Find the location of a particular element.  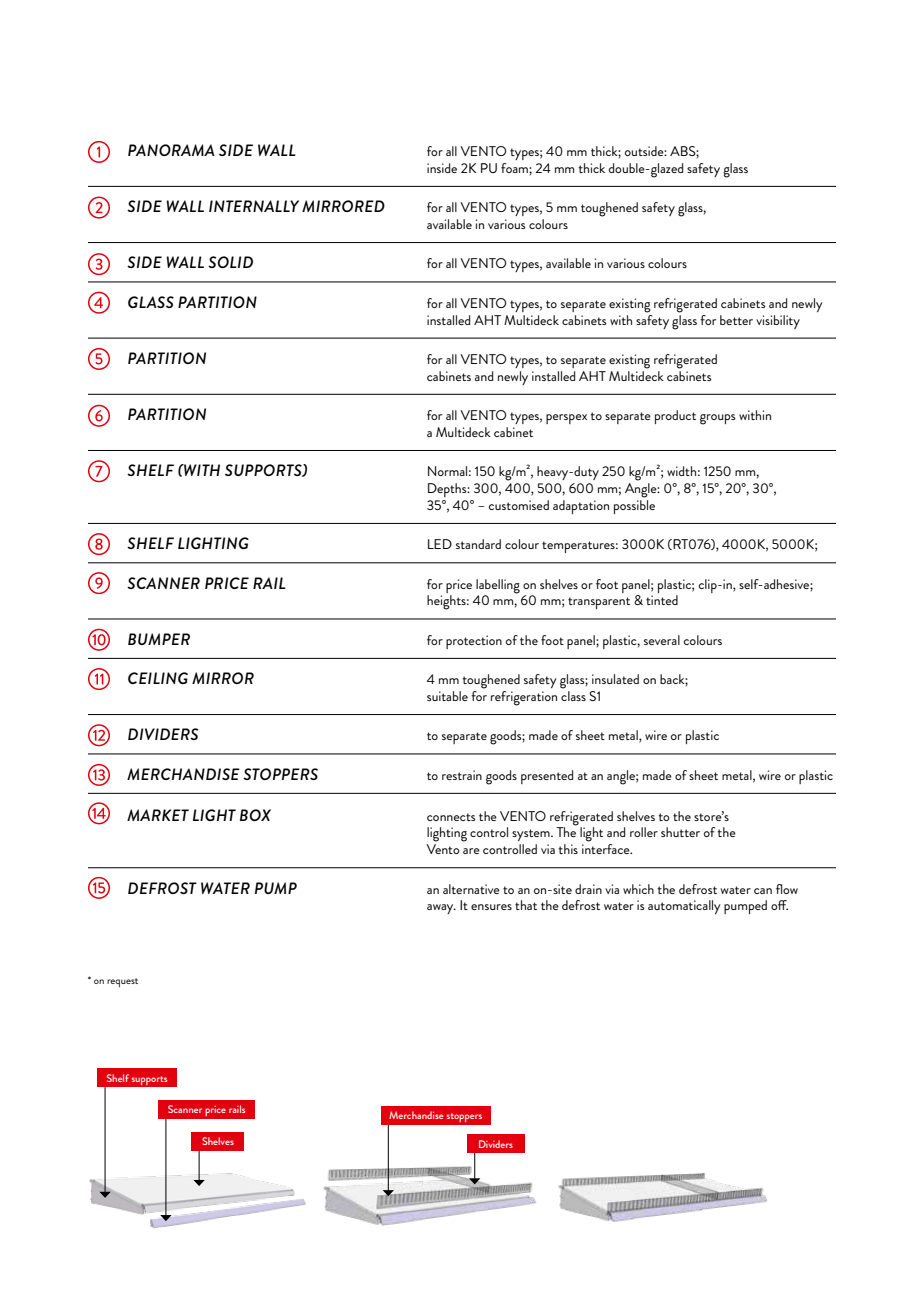

tinted is located at coordinates (662, 600).
